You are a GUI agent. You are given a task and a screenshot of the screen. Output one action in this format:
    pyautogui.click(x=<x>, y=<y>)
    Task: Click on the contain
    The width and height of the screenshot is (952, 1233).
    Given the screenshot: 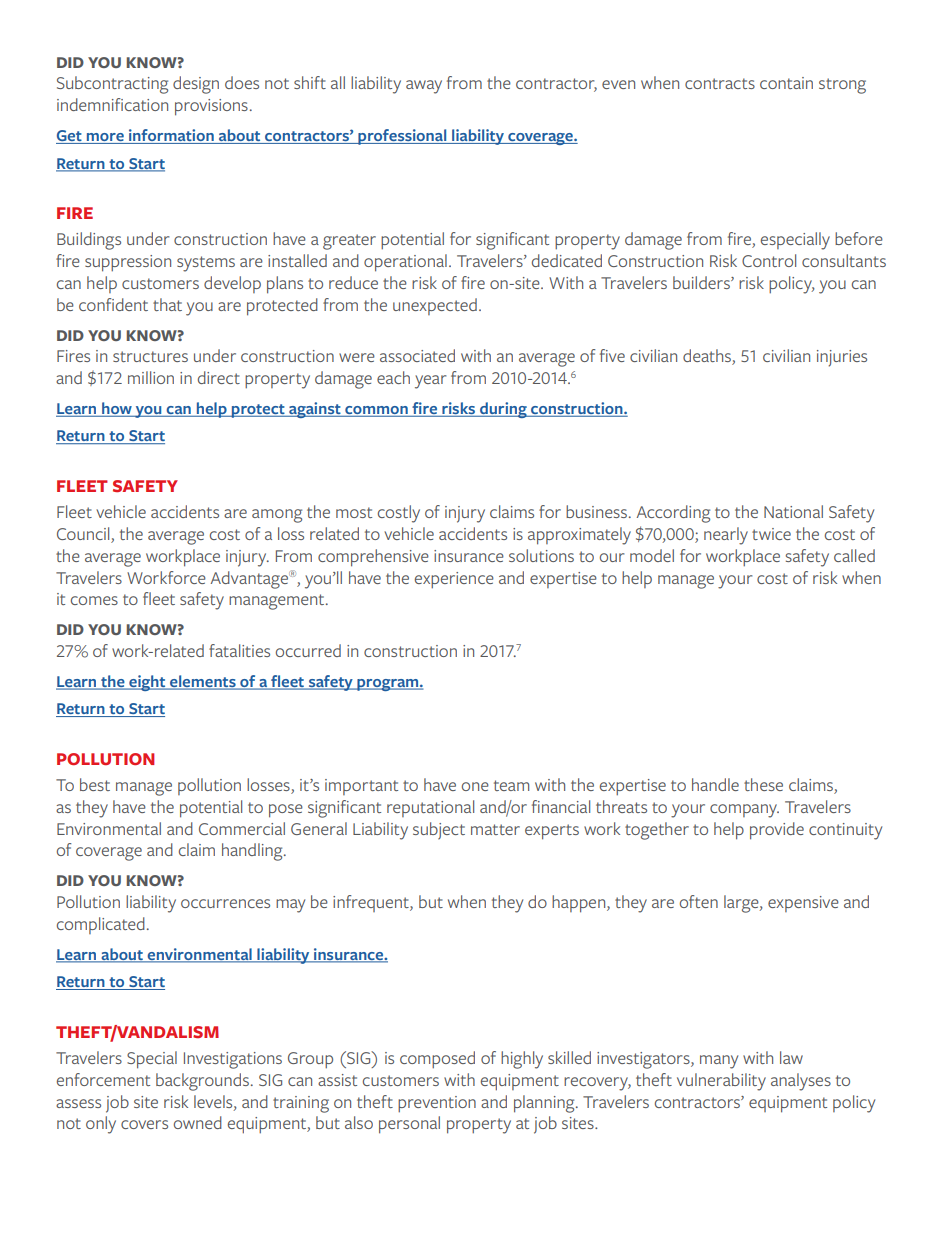 What is the action you would take?
    pyautogui.click(x=786, y=83)
